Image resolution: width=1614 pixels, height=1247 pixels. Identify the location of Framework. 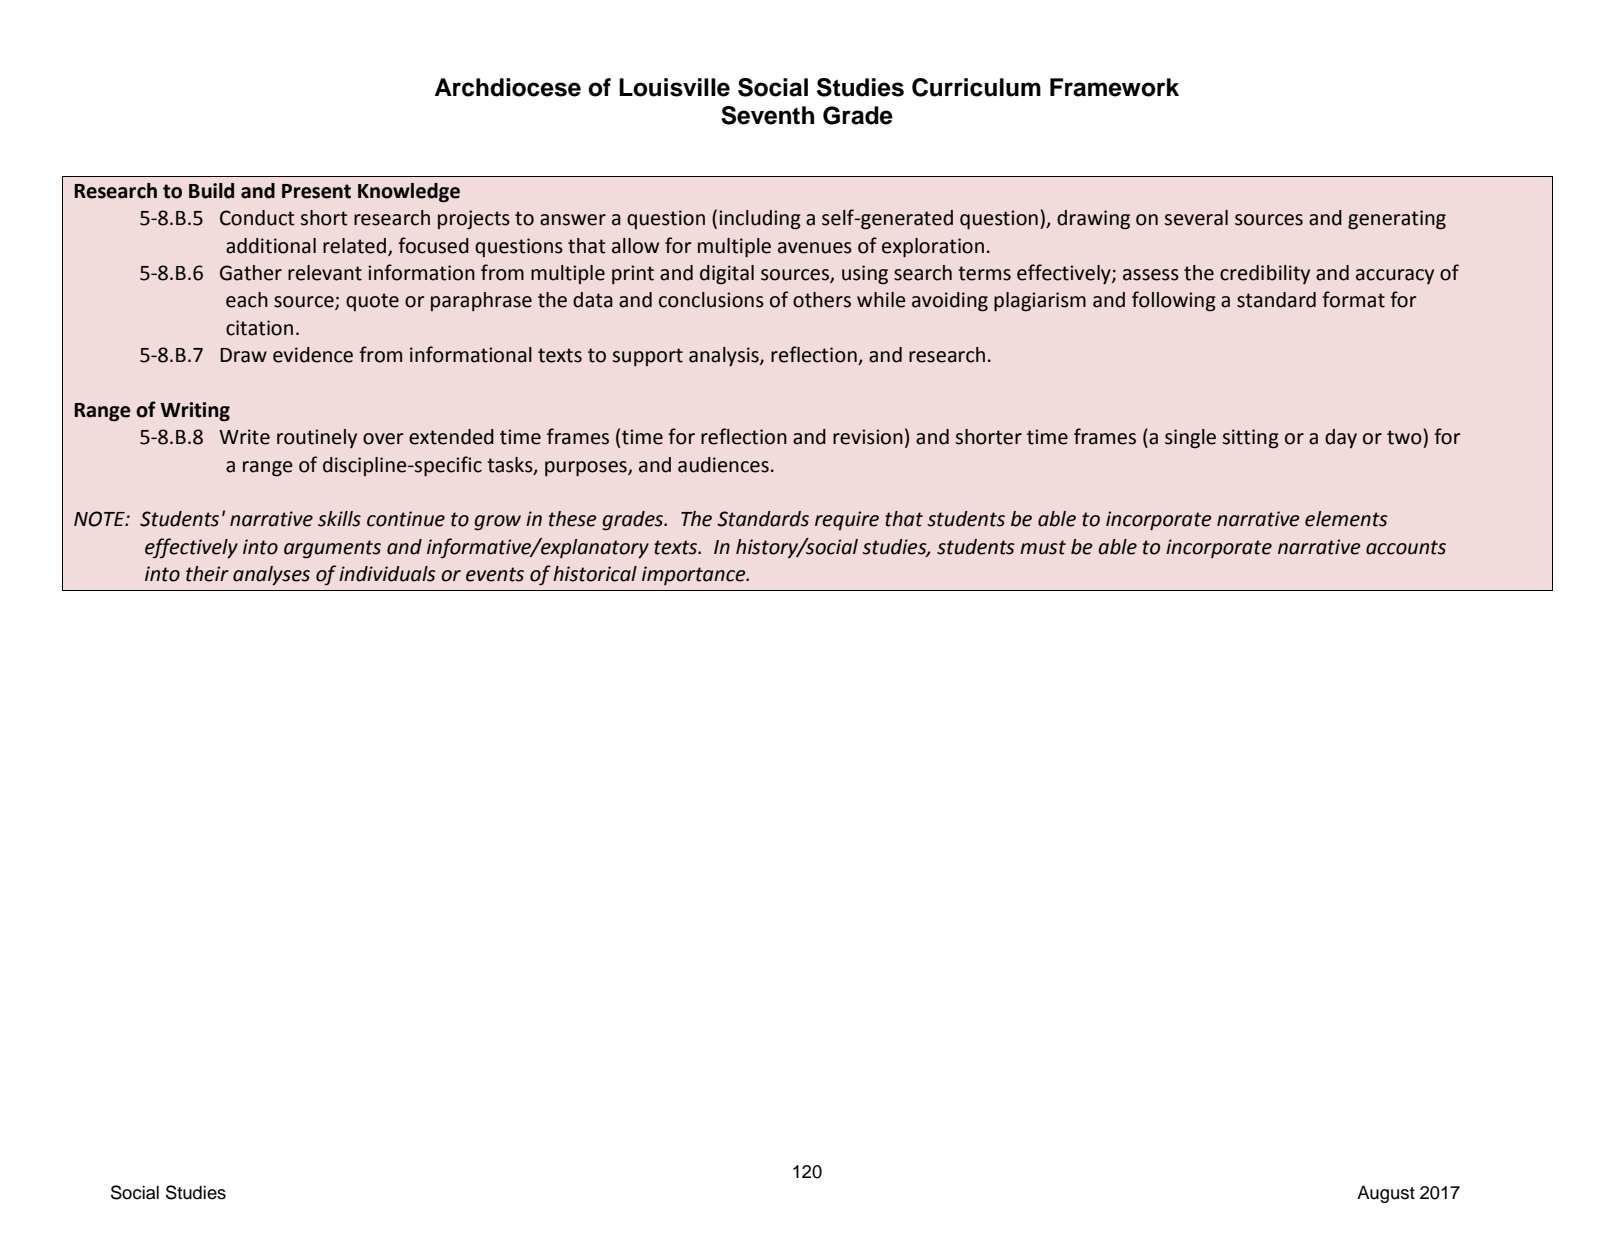
(1114, 87).
